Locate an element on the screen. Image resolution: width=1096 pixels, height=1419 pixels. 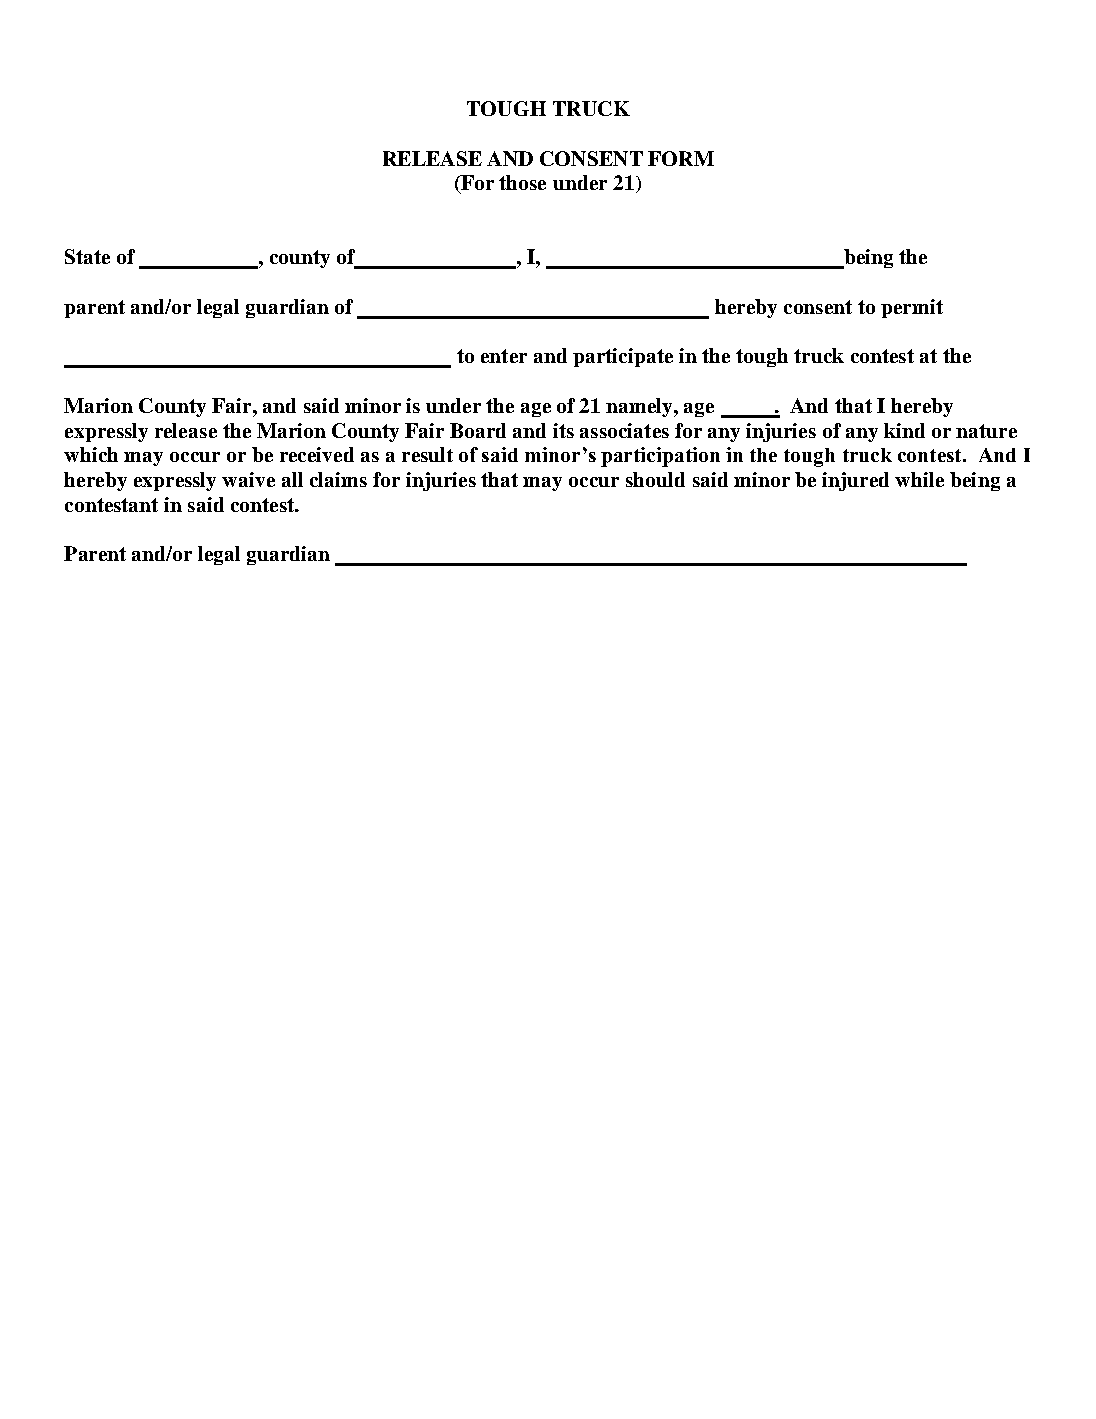
FORM is located at coordinates (681, 158).
